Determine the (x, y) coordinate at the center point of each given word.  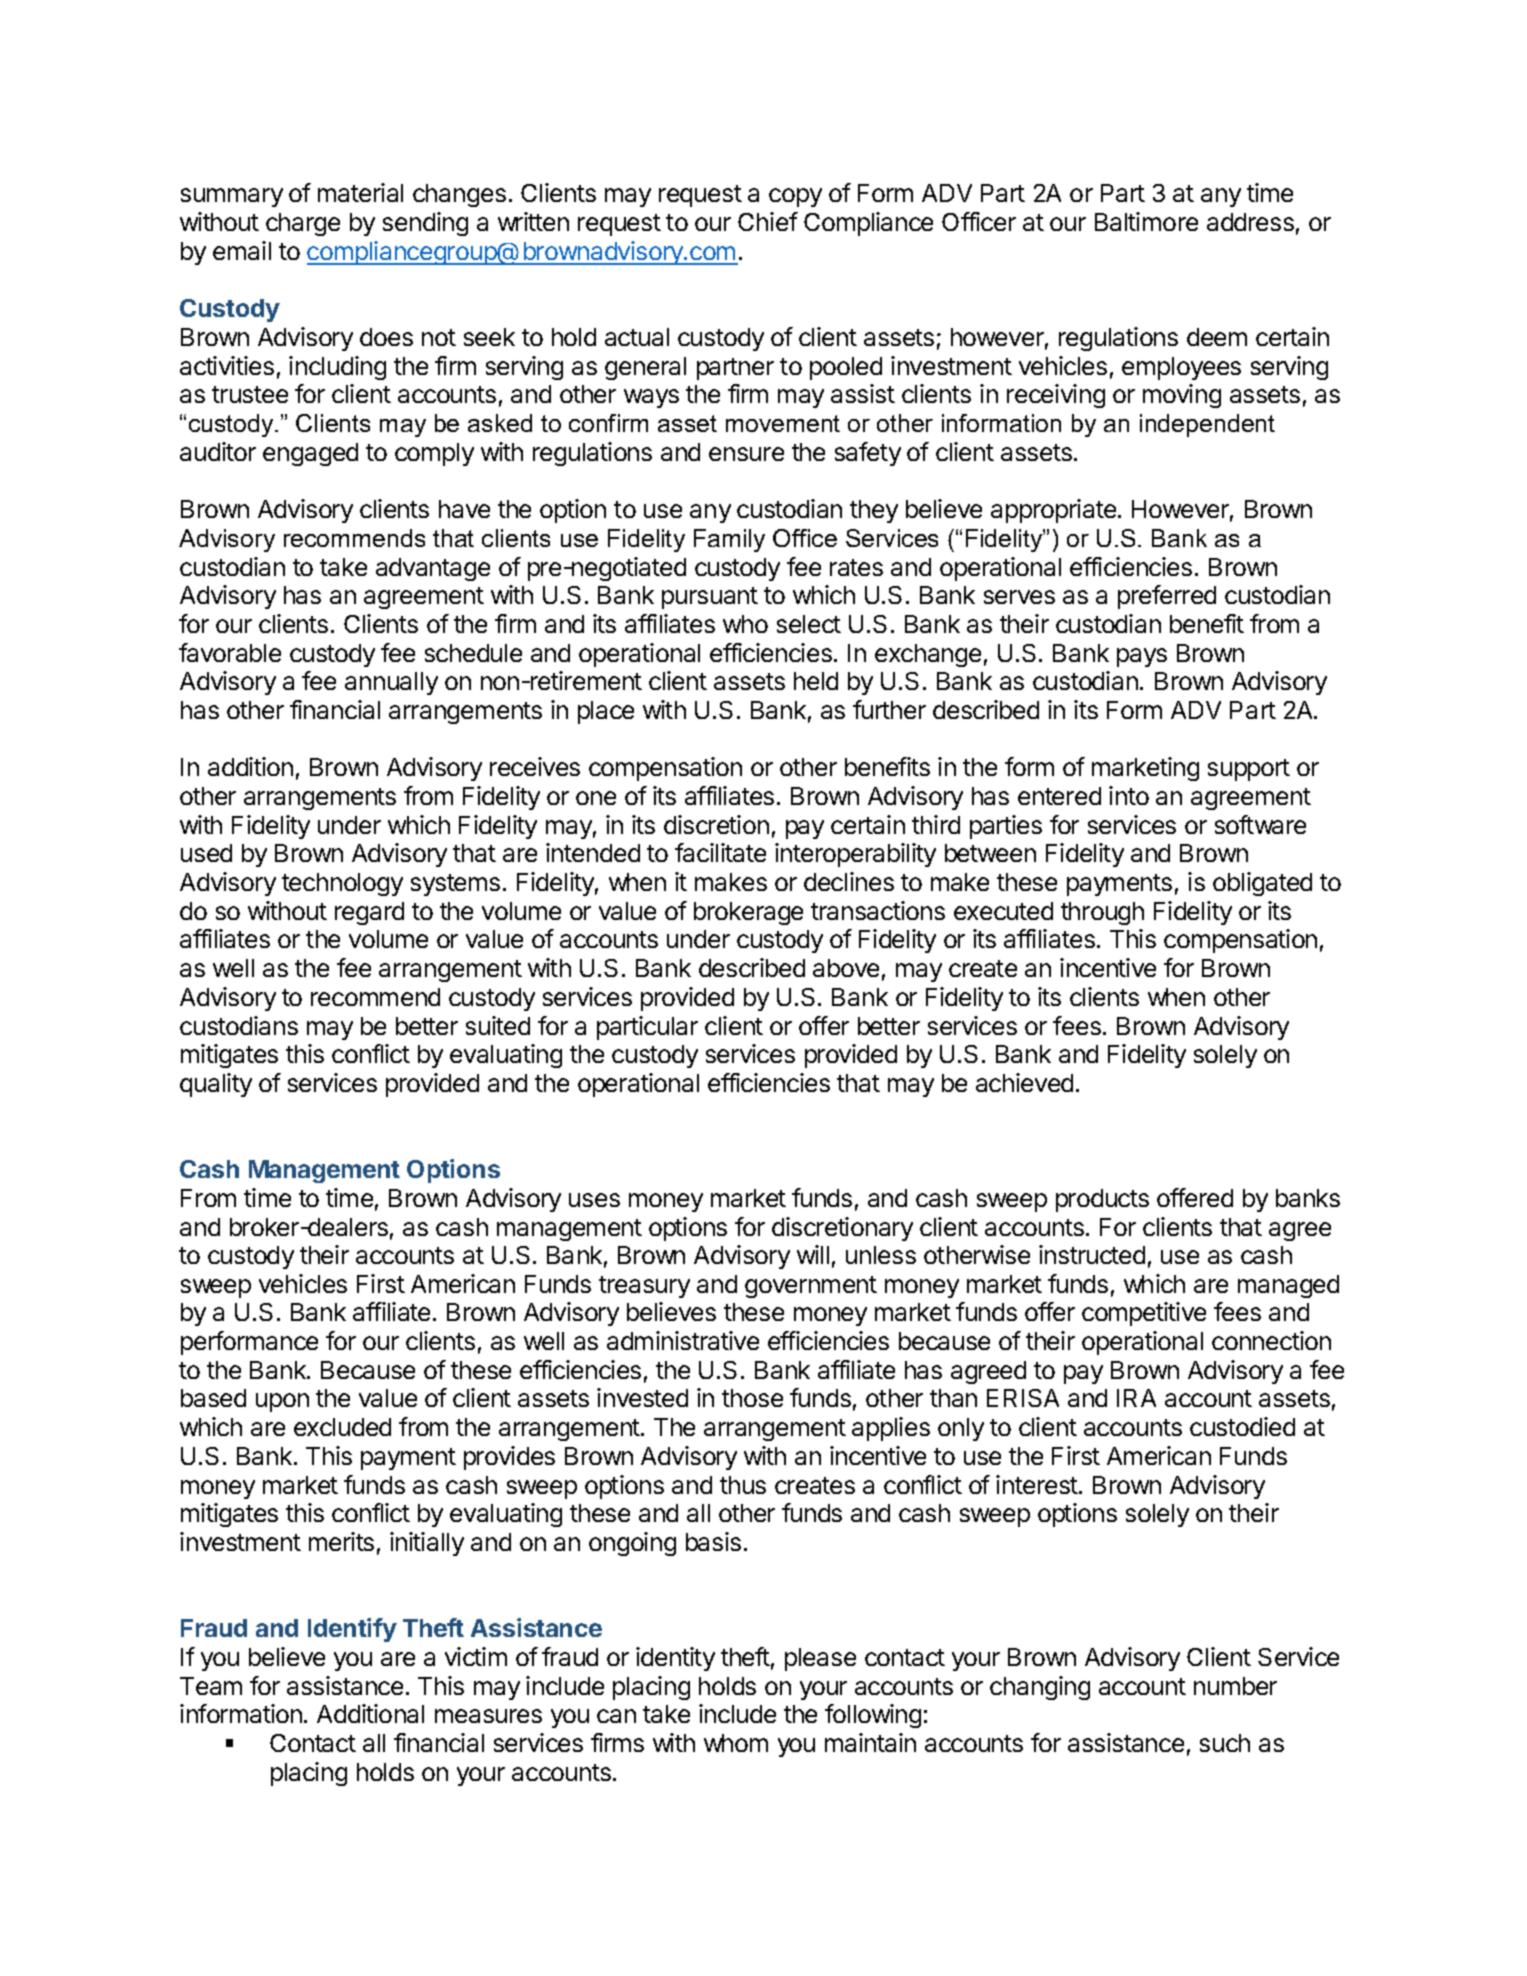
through (1102, 913)
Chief (768, 221)
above (846, 968)
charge (303, 224)
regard (369, 913)
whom (736, 1743)
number (1235, 1686)
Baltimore (1146, 221)
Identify (352, 1630)
